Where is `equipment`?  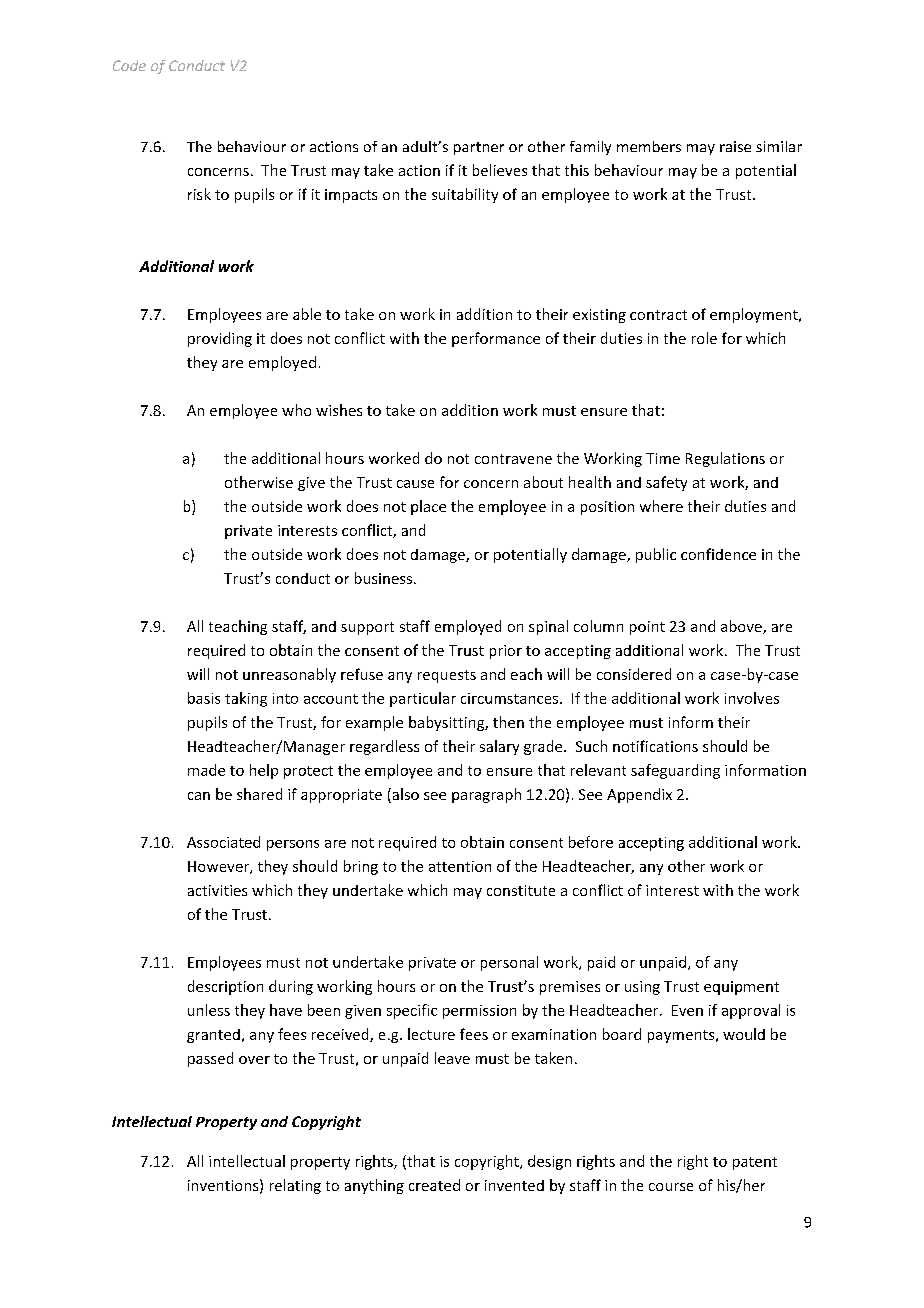 equipment is located at coordinates (741, 988).
